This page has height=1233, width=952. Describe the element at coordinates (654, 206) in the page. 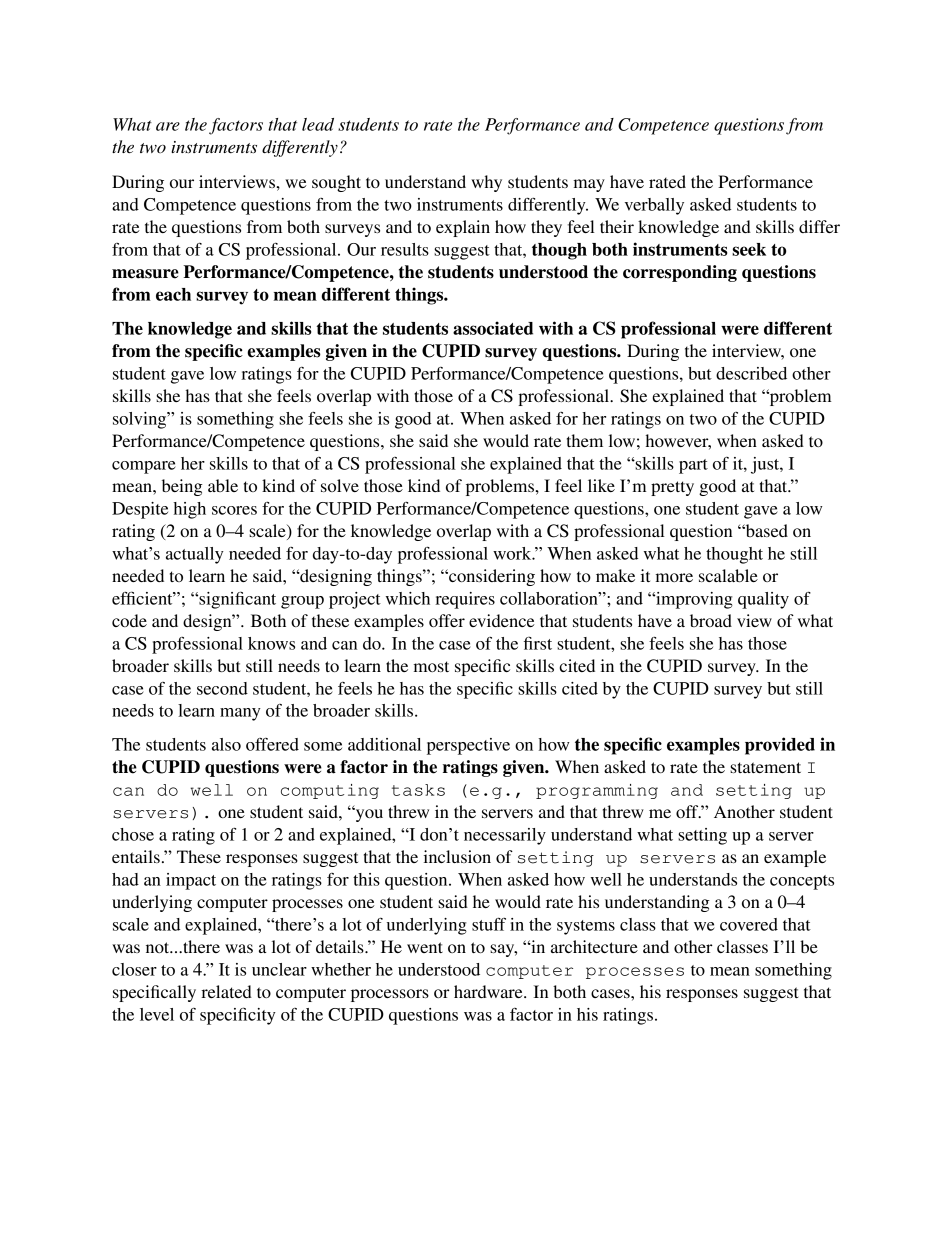

I see `verbally` at that location.
